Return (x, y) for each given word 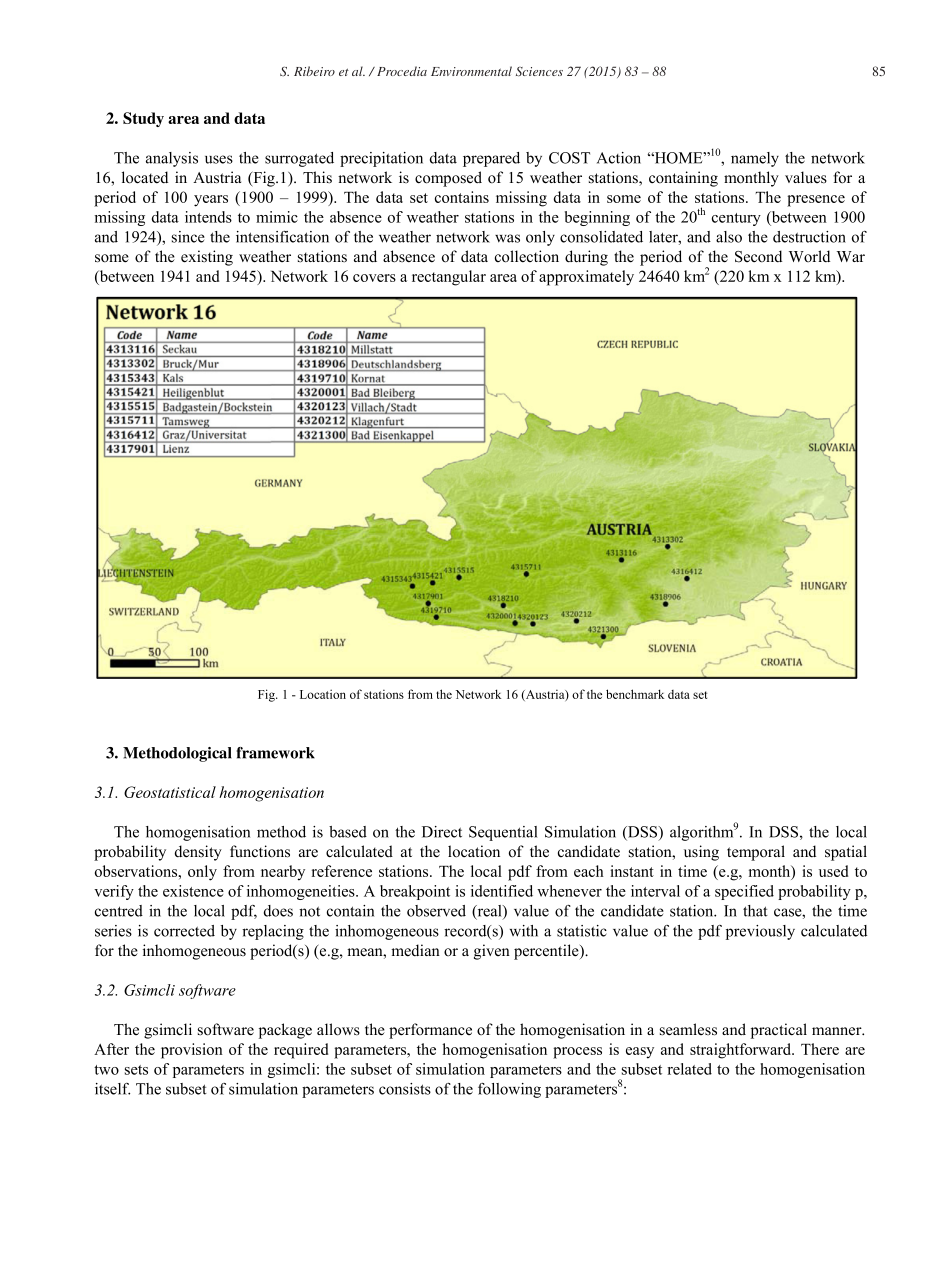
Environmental (471, 71)
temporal (756, 853)
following (509, 1090)
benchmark (635, 694)
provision (192, 1051)
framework (276, 753)
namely (755, 159)
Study (143, 119)
